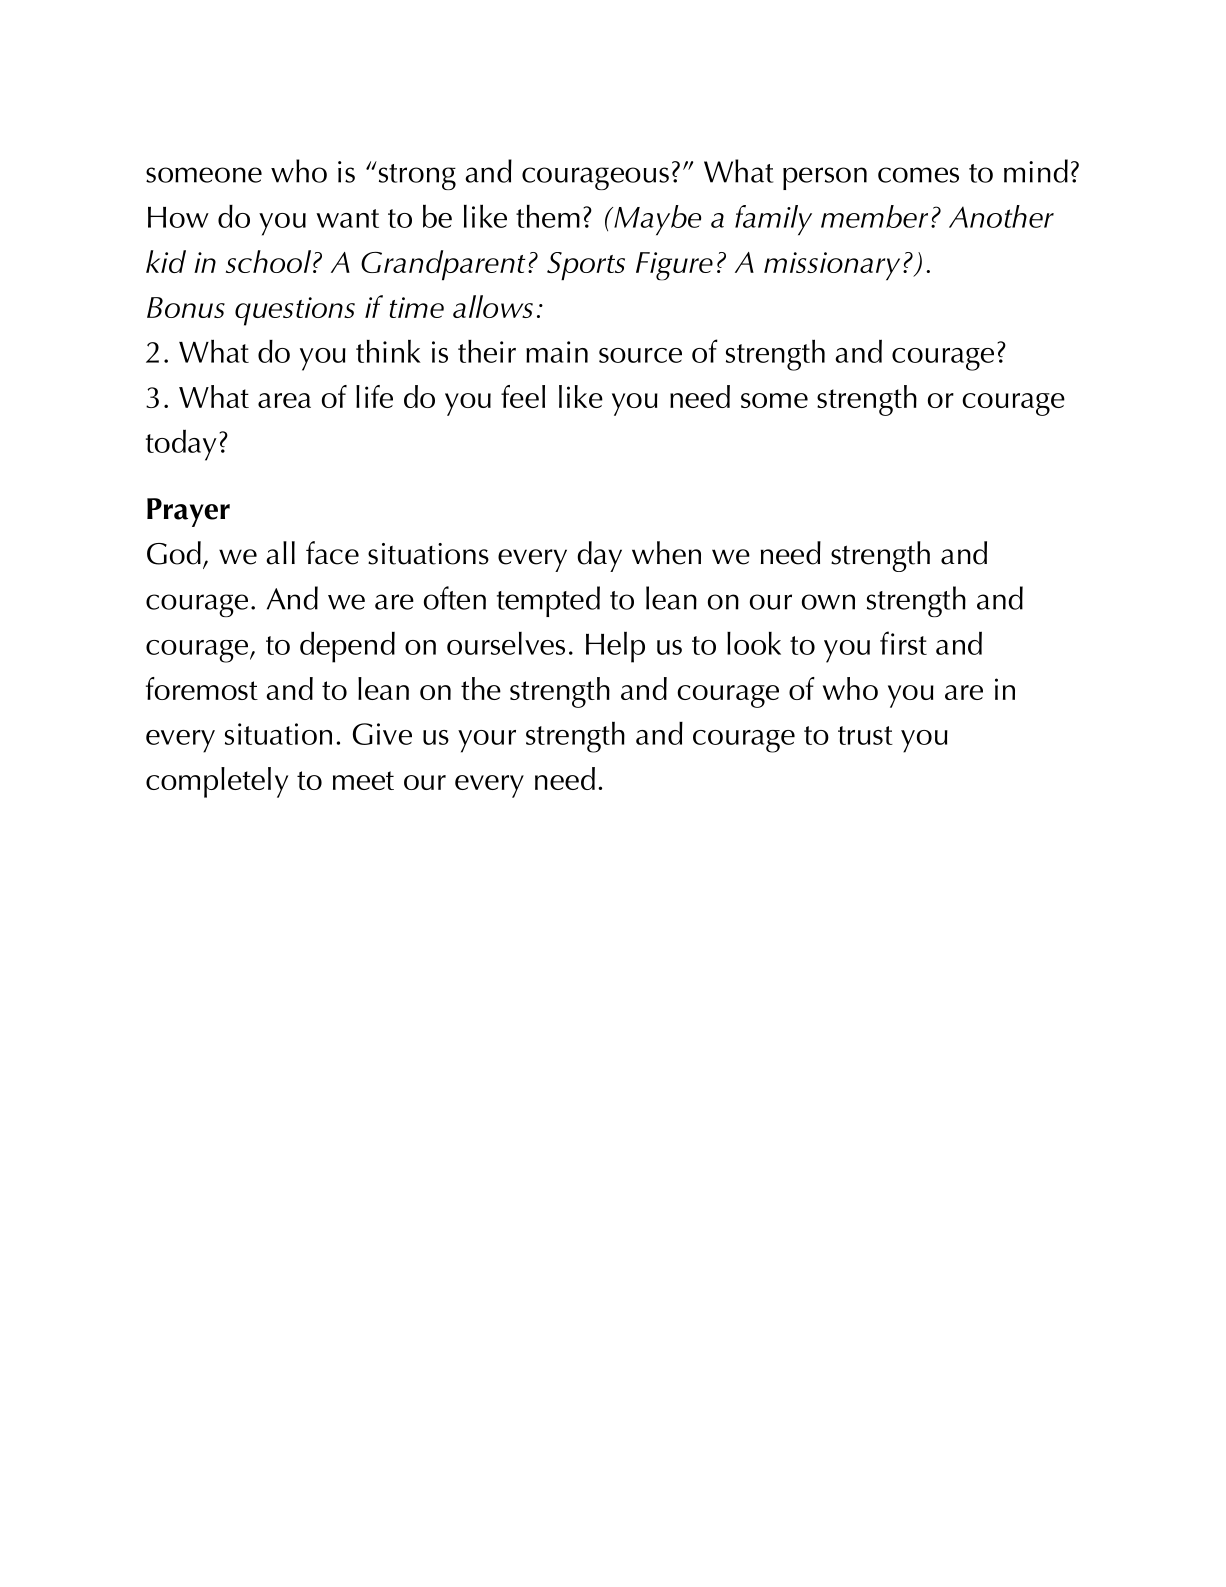  Describe the element at coordinates (666, 553) in the page. I see `when` at that location.
